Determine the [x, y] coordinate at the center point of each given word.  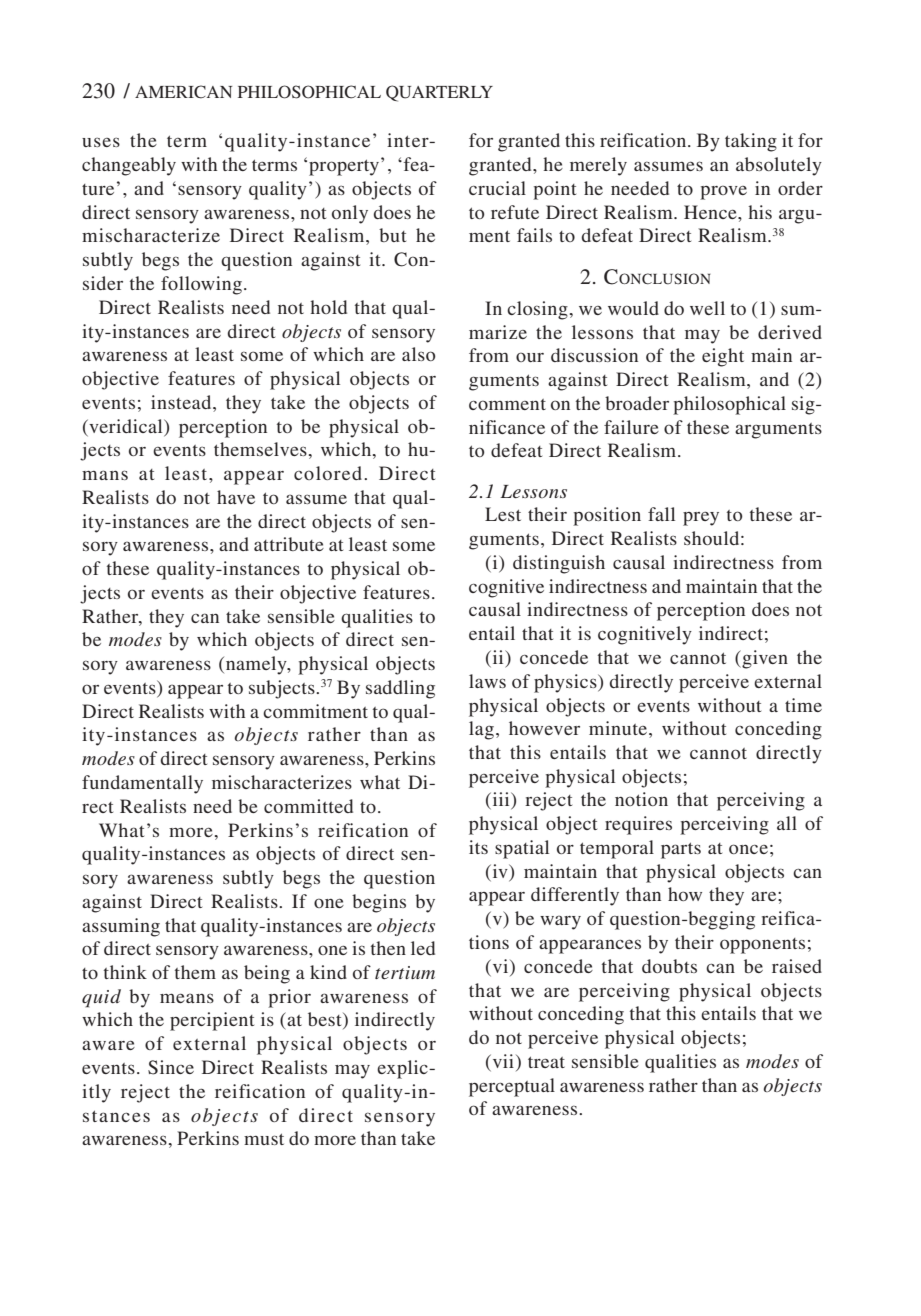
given [764, 659]
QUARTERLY [439, 93]
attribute [289, 544]
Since [171, 1067]
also [419, 354]
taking [751, 142]
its [478, 847]
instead [182, 402]
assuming [121, 927]
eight [723, 357]
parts [681, 850]
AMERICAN [183, 92]
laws [487, 681]
